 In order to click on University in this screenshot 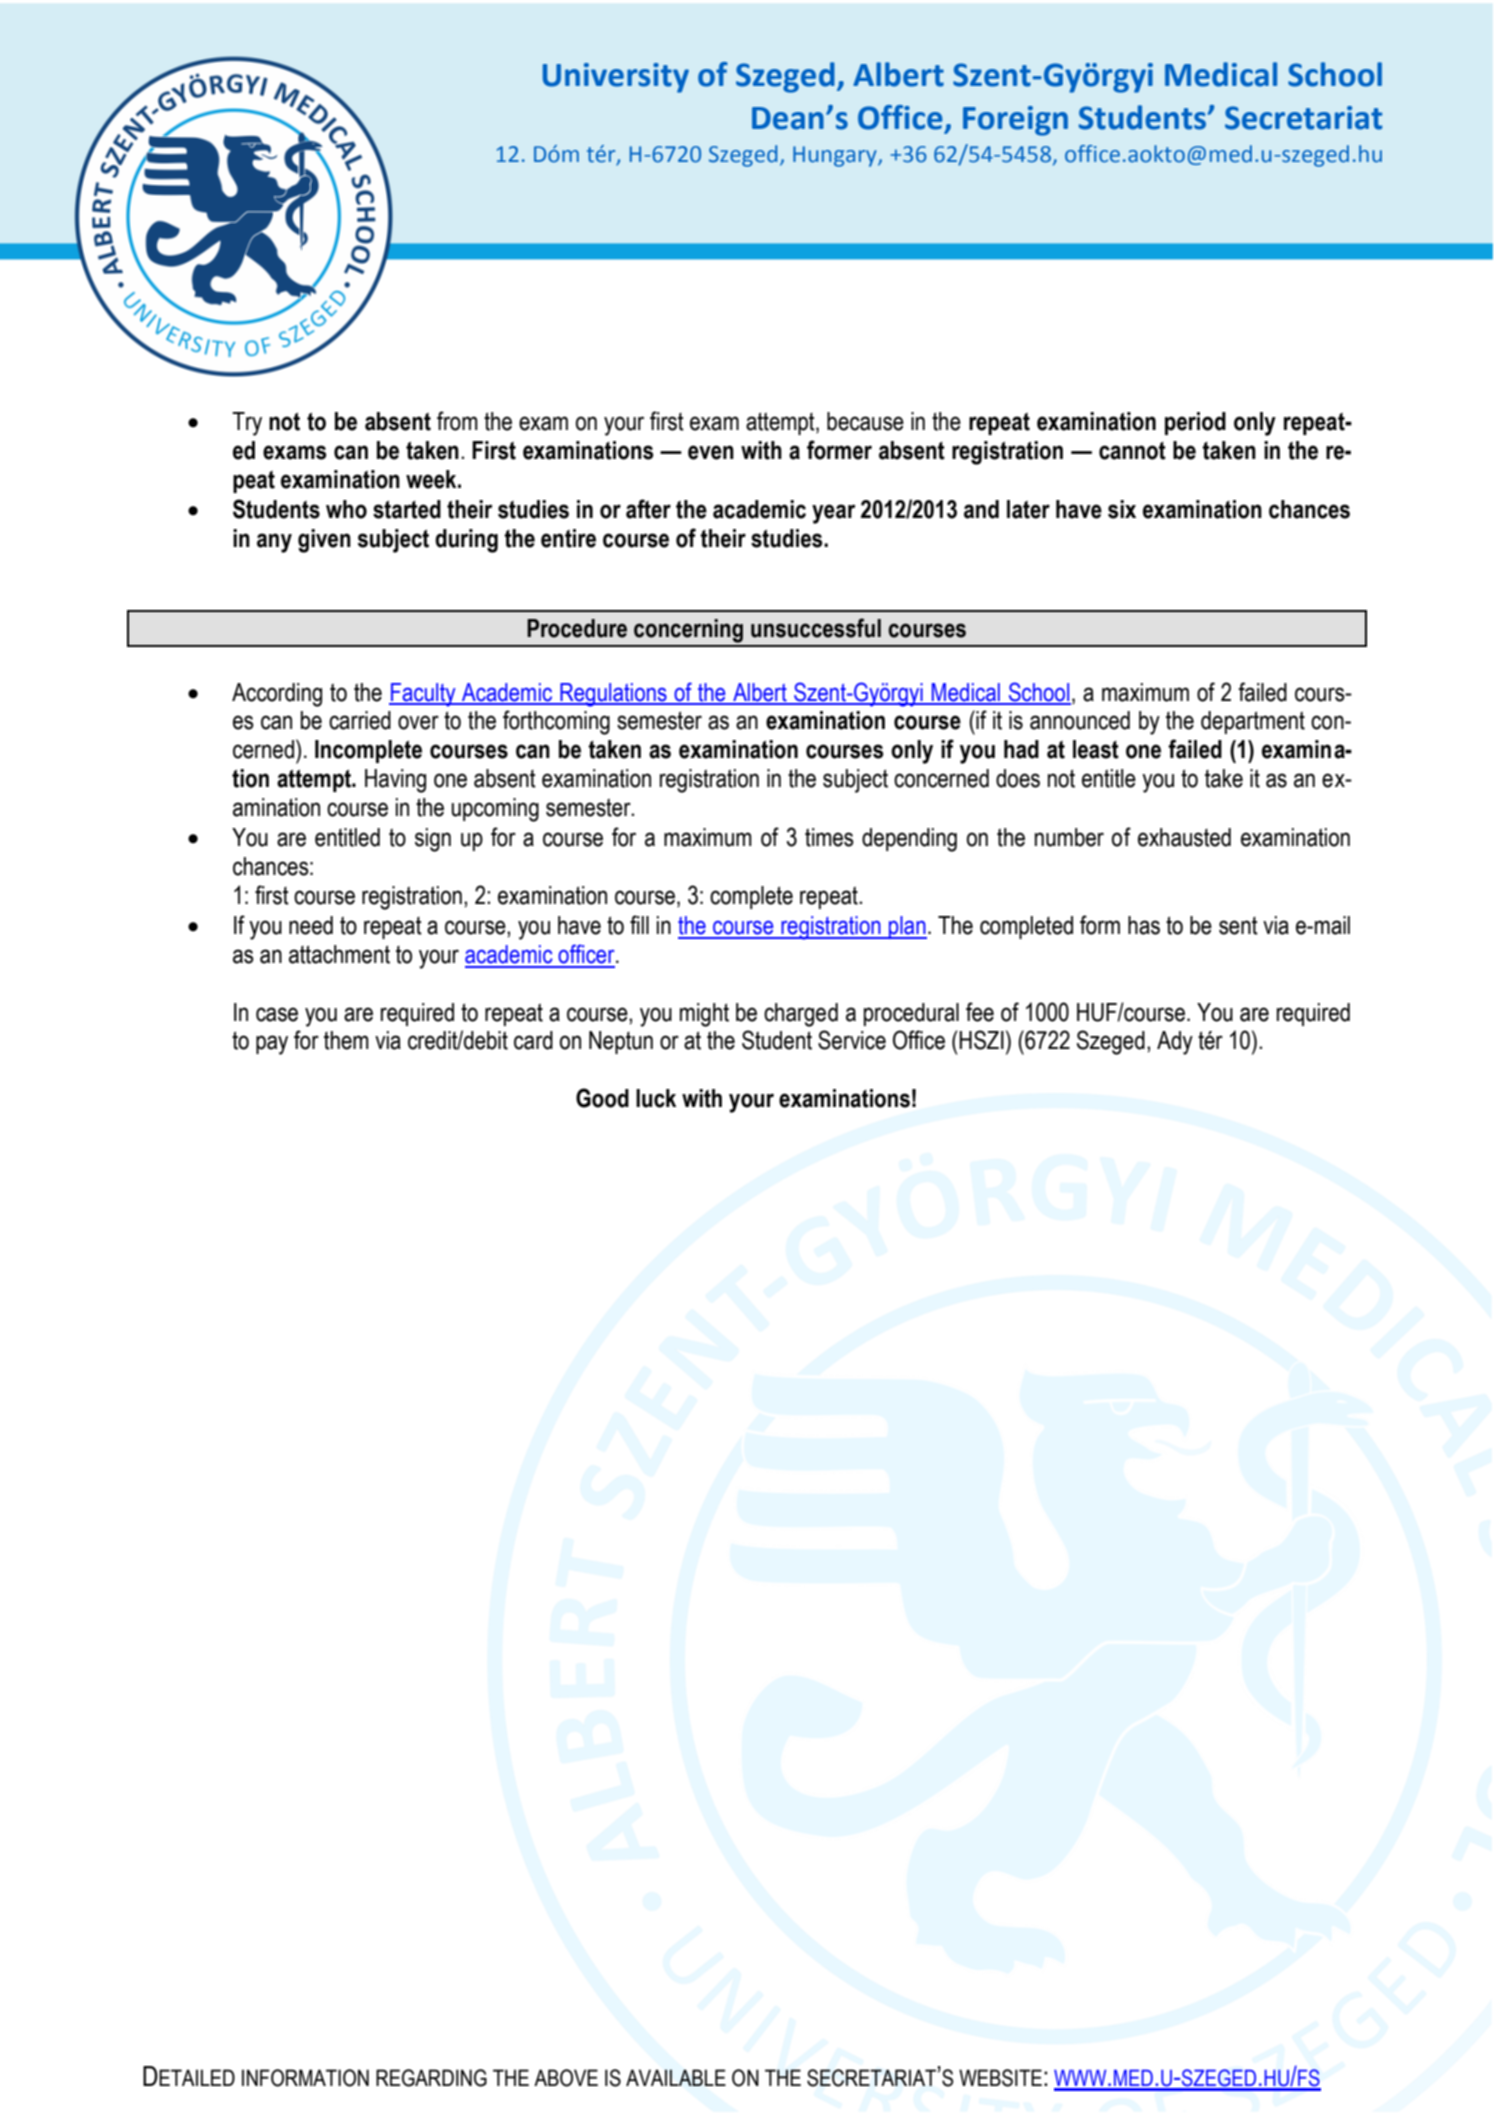, I will do `click(616, 78)`.
